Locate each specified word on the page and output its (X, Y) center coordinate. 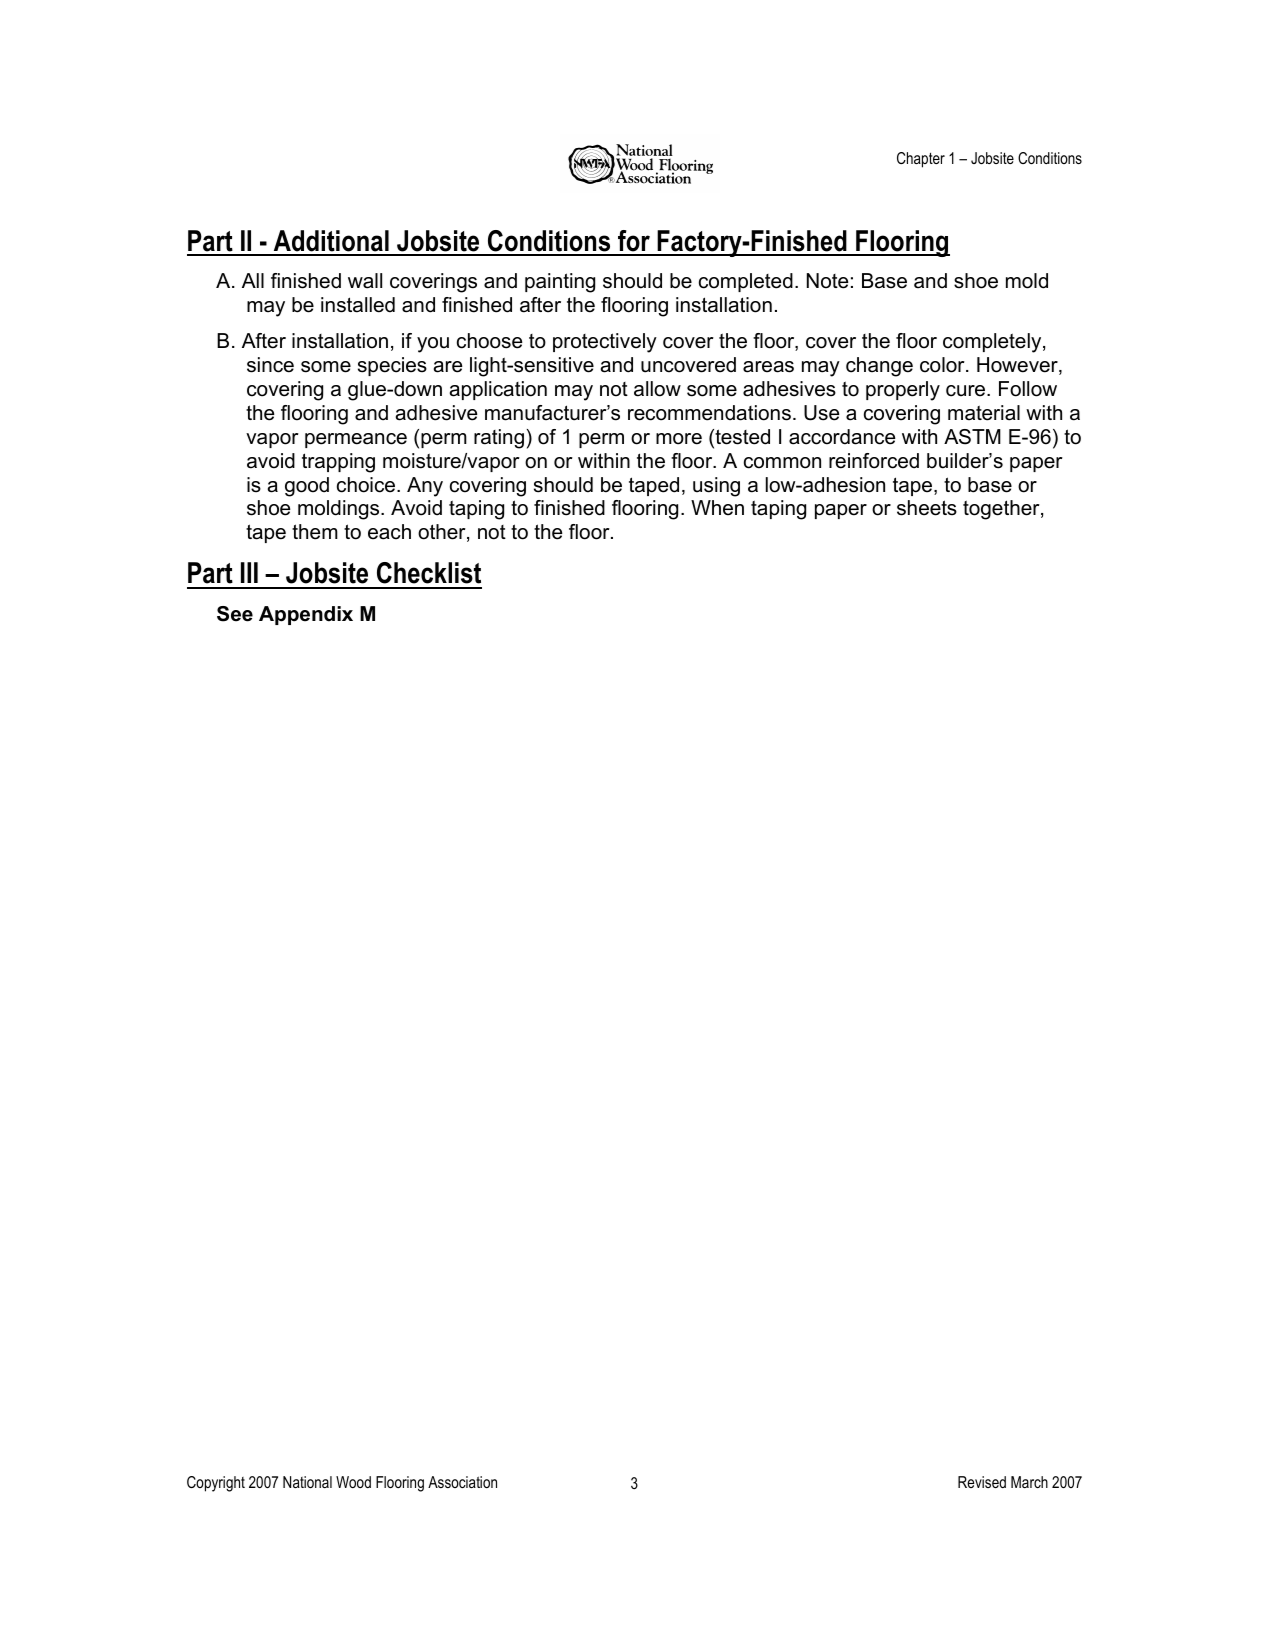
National (307, 1482)
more (679, 439)
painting (560, 283)
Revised (982, 1482)
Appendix (306, 615)
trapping (338, 463)
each (389, 532)
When (717, 508)
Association (462, 1482)
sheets (927, 508)
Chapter (921, 160)
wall (365, 281)
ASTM (972, 437)
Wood (353, 1482)
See (235, 614)
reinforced (874, 461)
